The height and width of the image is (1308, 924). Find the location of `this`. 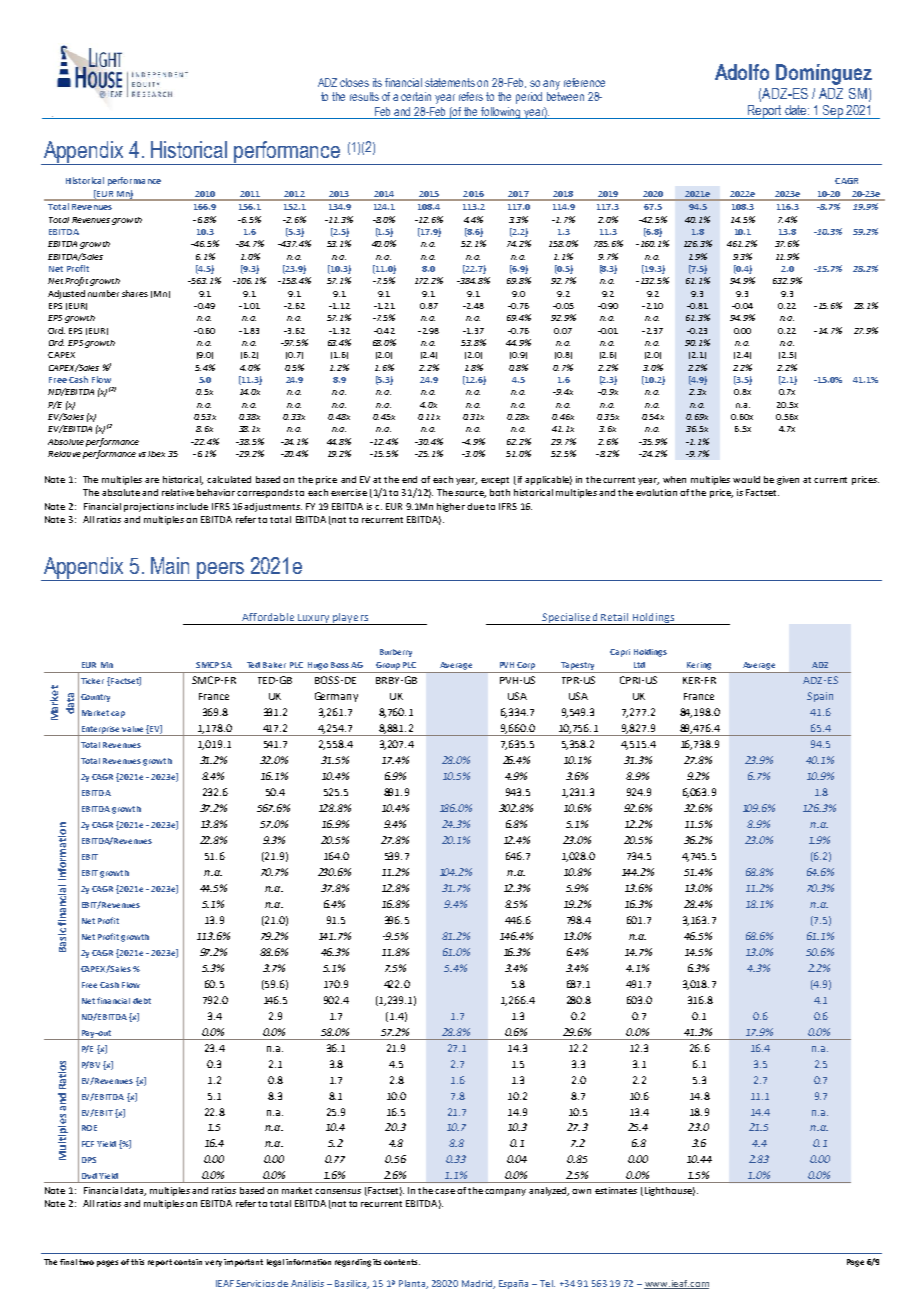

this is located at coordinates (137, 1262).
